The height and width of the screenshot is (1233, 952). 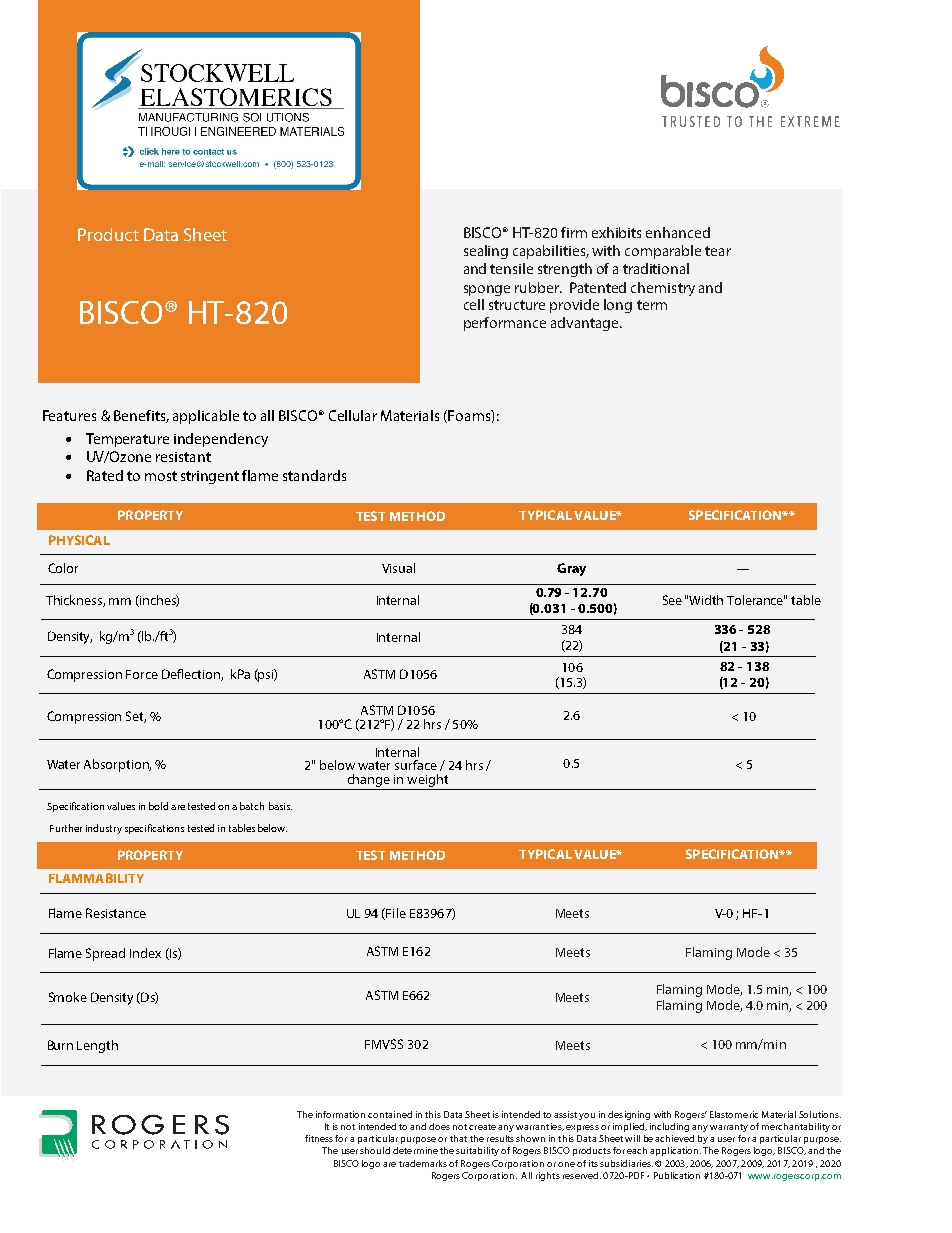 What do you see at coordinates (142, 674) in the screenshot?
I see `Force` at bounding box center [142, 674].
